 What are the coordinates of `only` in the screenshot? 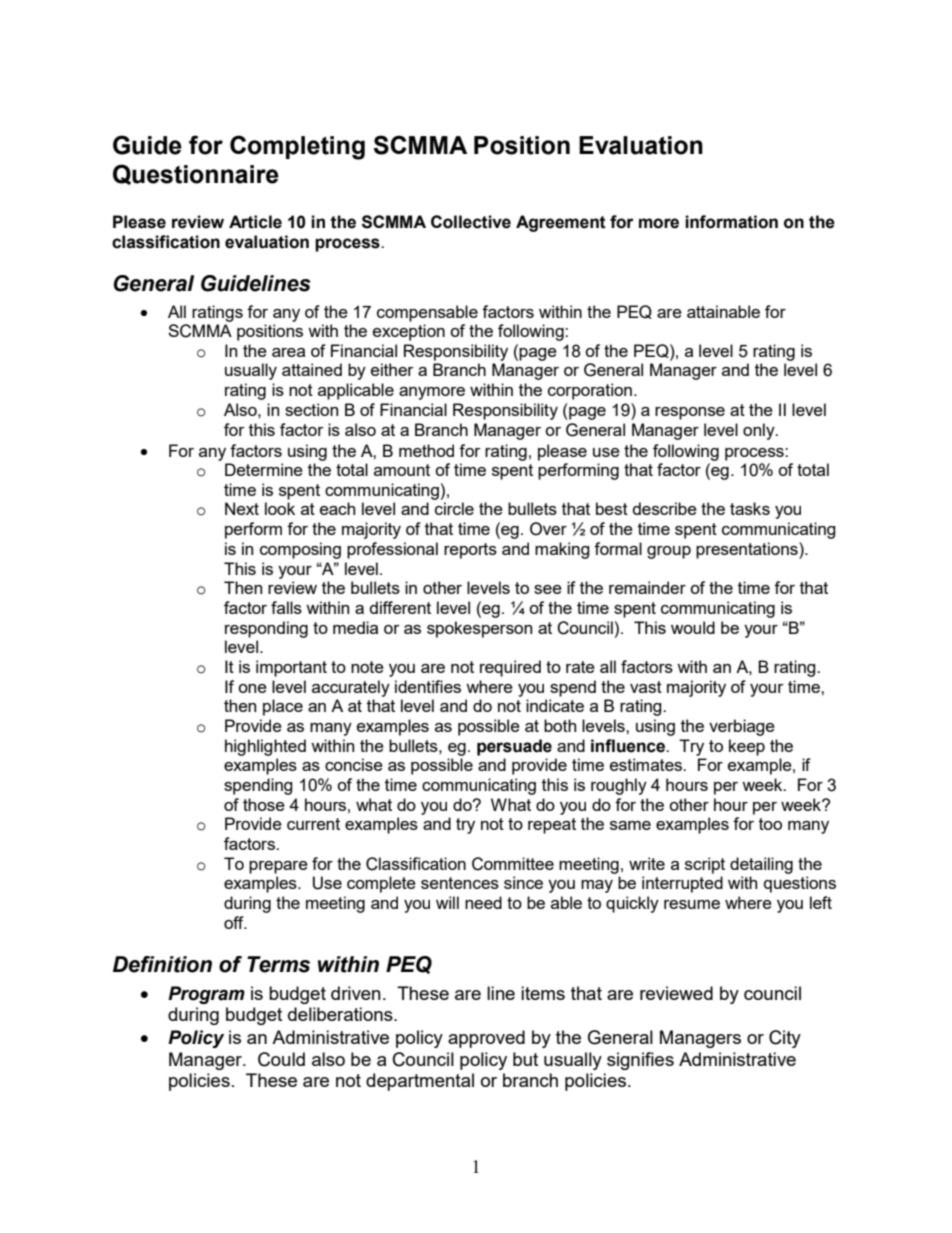 It's located at (760, 431).
